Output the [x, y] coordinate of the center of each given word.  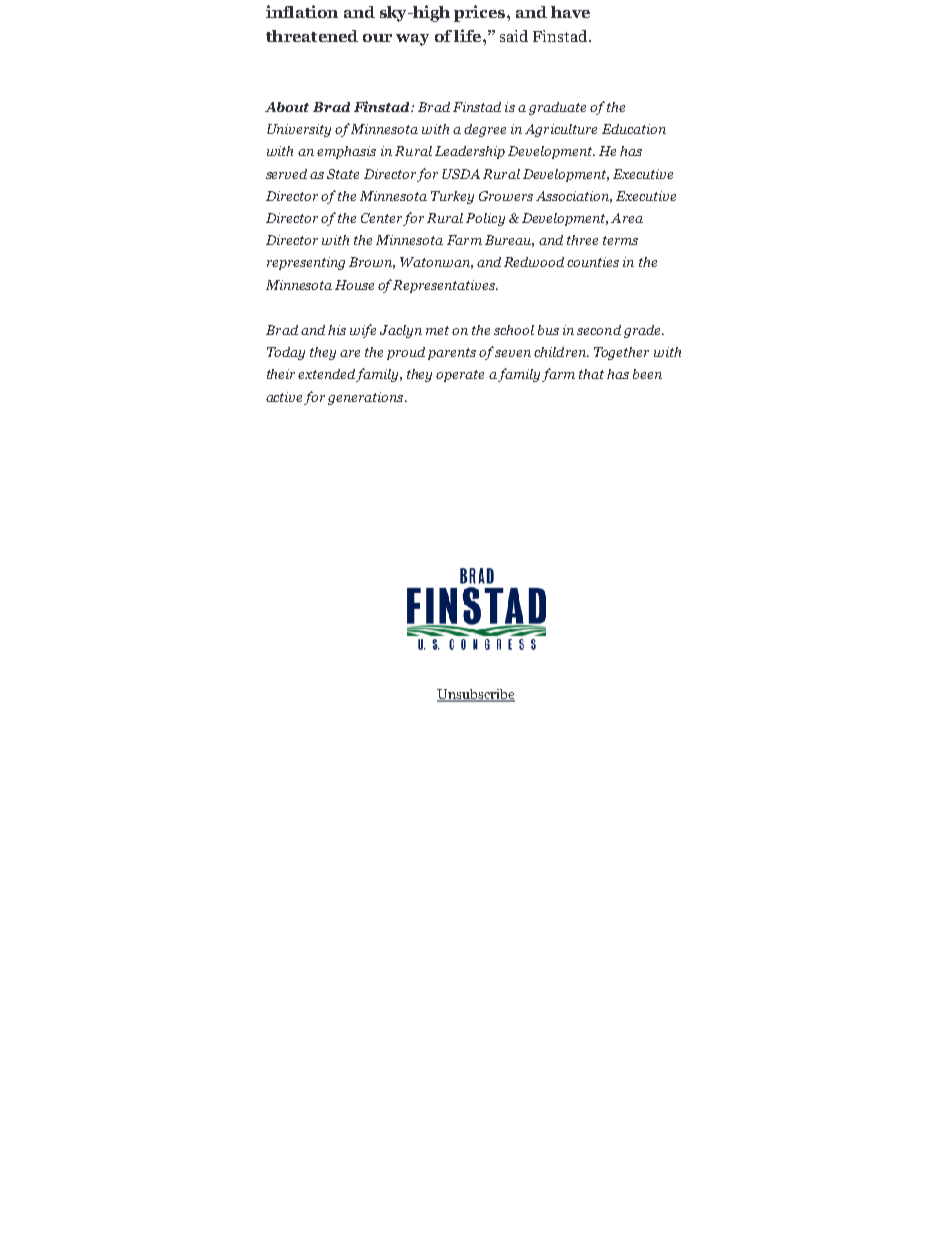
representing [306, 263]
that [591, 374]
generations [367, 398]
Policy [485, 219]
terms [620, 240]
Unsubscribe [476, 695]
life [469, 35]
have [570, 12]
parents [452, 354]
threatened [312, 36]
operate [460, 376]
